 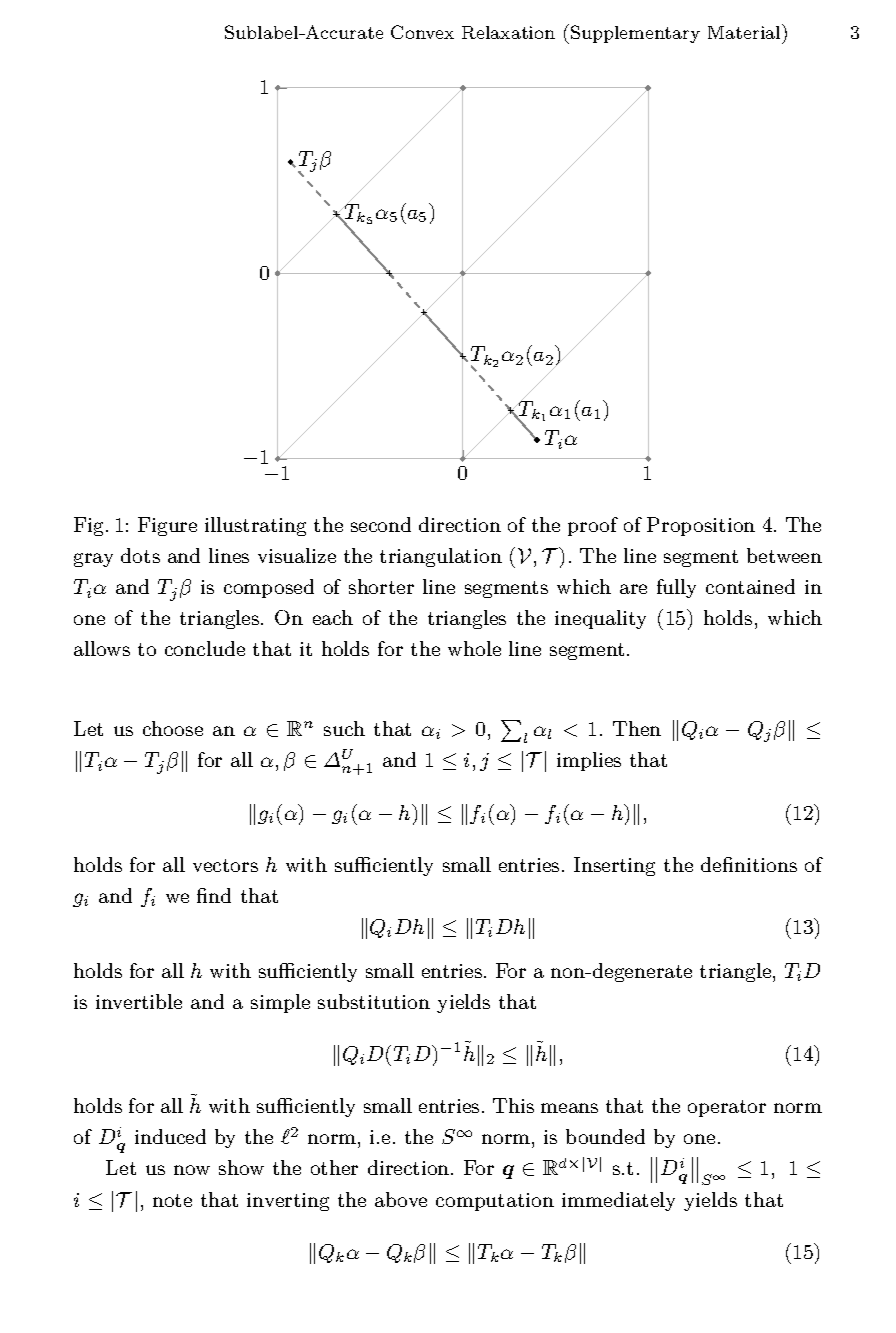 I want to click on find, so click(x=214, y=895).
